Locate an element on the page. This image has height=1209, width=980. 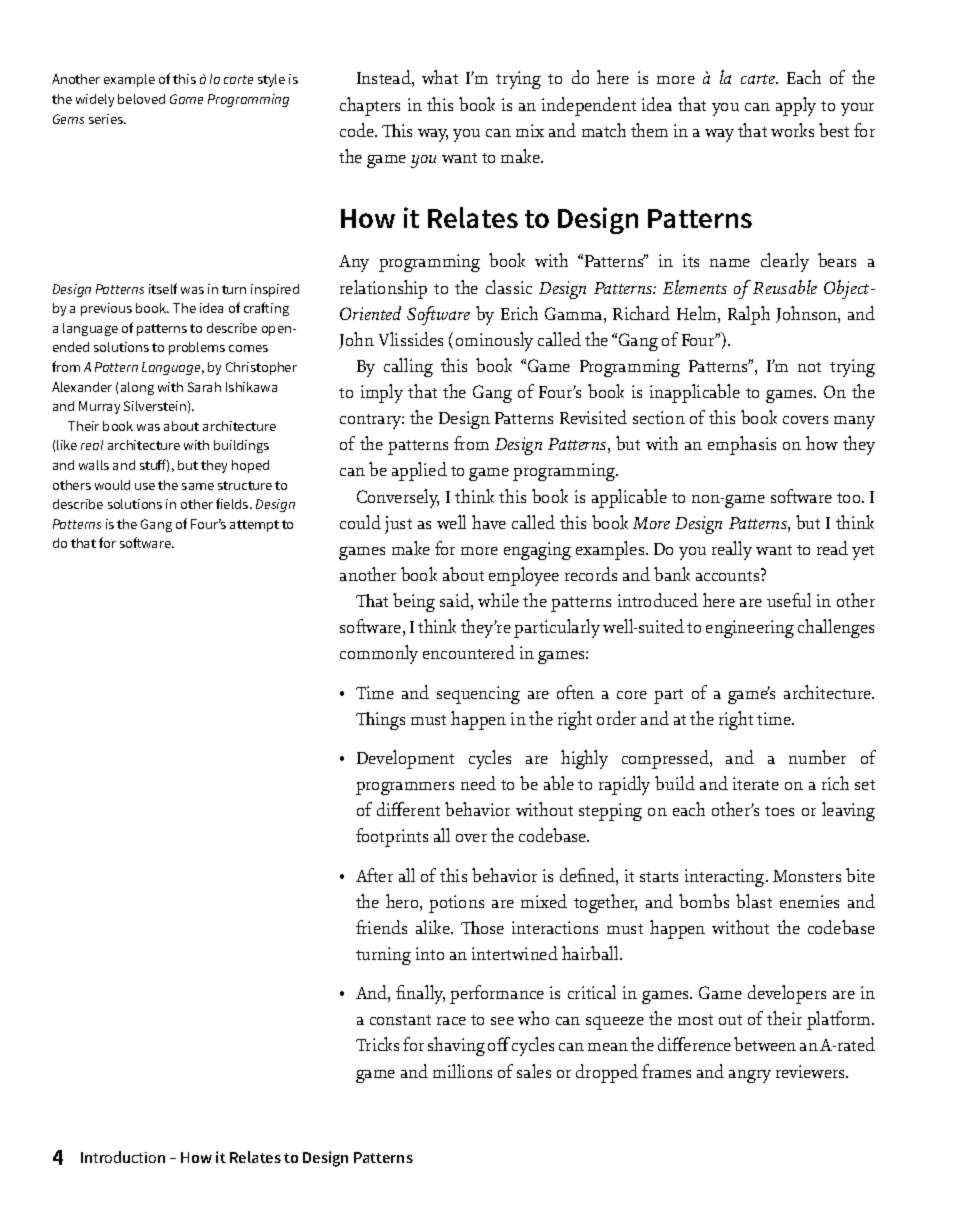
what is located at coordinates (440, 77).
